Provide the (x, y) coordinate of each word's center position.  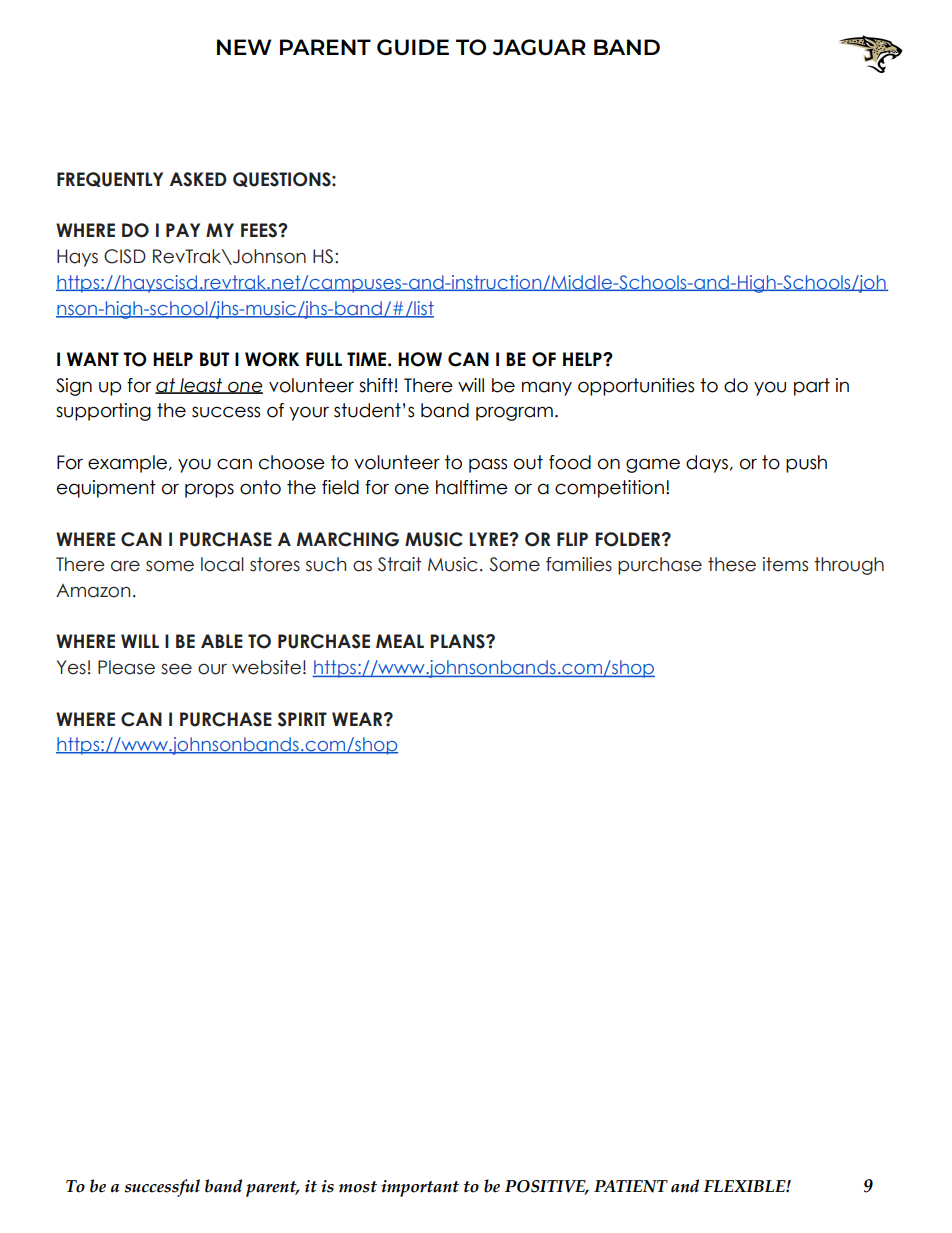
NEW (244, 47)
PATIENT (631, 1186)
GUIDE (413, 47)
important (420, 1188)
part (812, 387)
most (358, 1187)
